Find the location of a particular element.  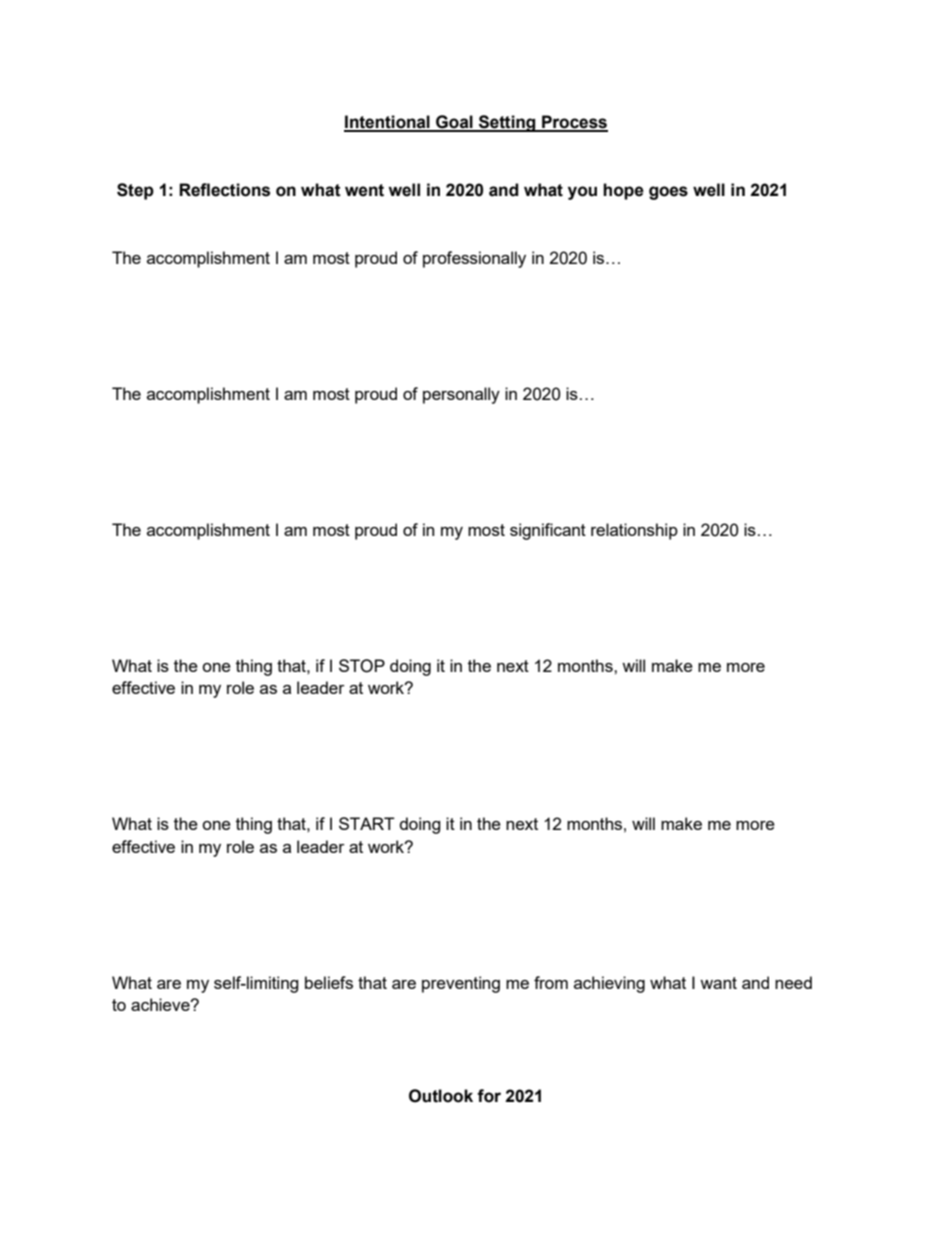

beliefs is located at coordinates (329, 982).
